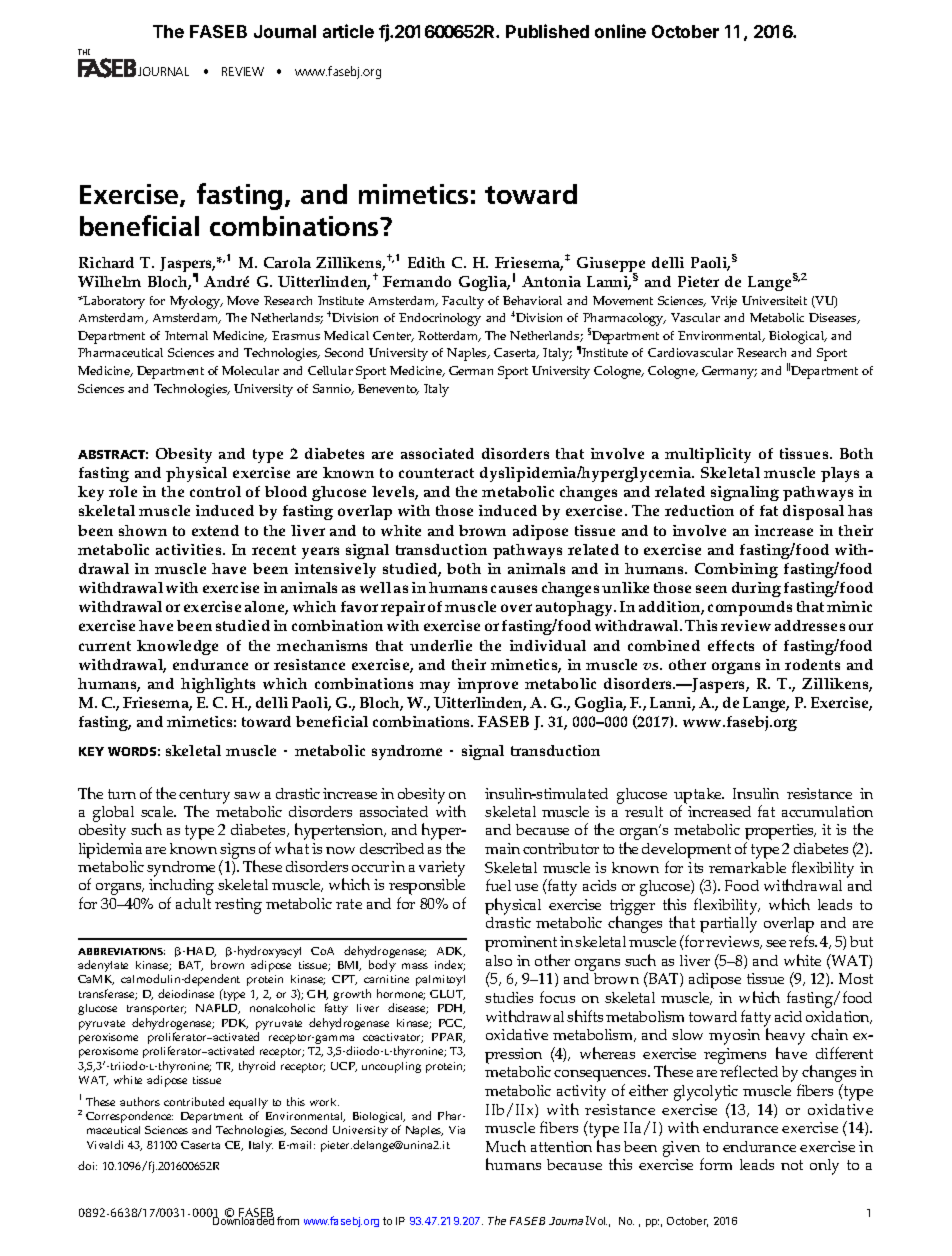  What do you see at coordinates (506, 1146) in the screenshot?
I see `Much` at bounding box center [506, 1146].
